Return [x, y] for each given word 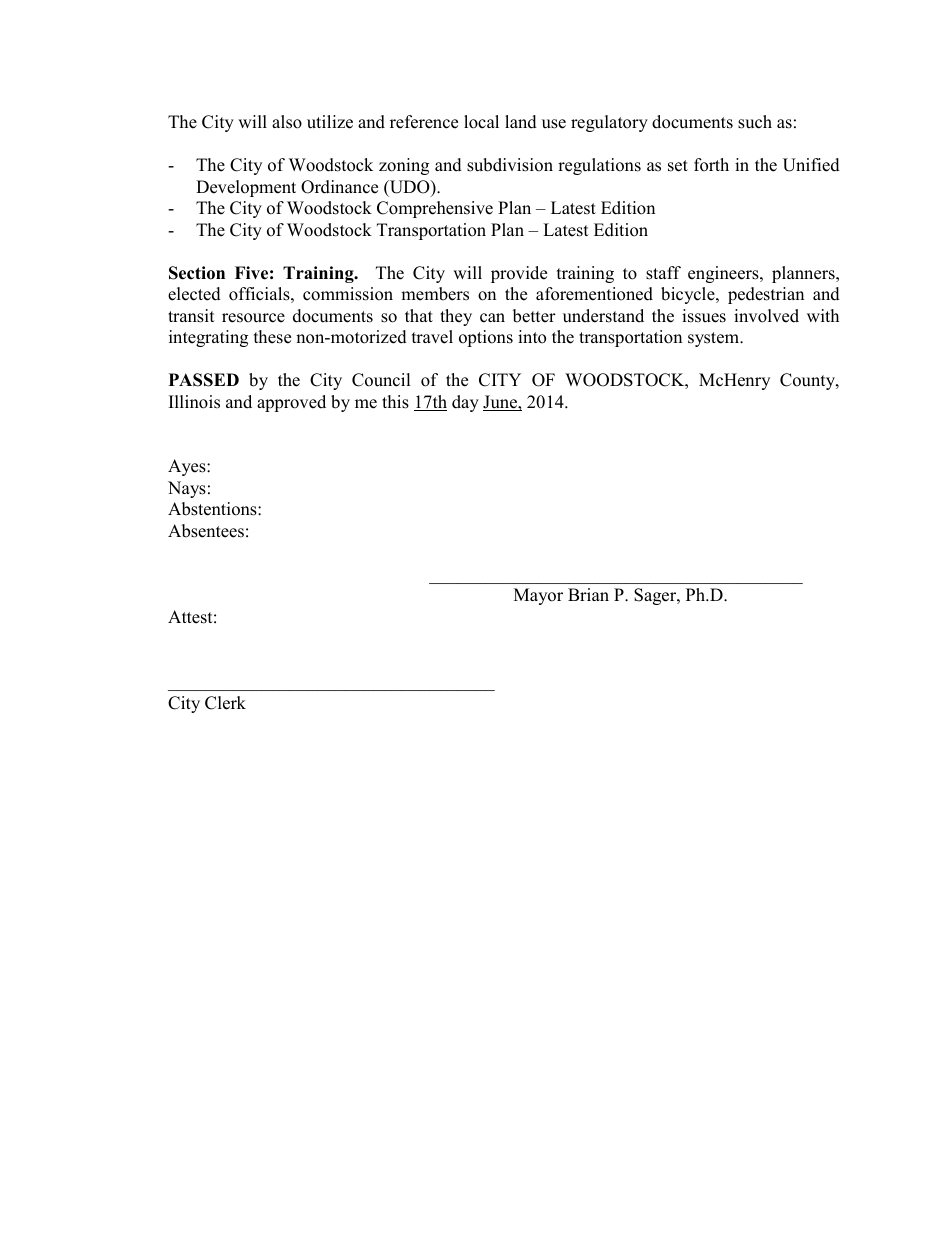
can [492, 318]
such [755, 122]
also [287, 122]
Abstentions [213, 509]
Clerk [225, 703]
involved [766, 316]
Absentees [206, 531]
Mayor [538, 596]
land [521, 122]
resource [253, 318]
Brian [588, 594]
